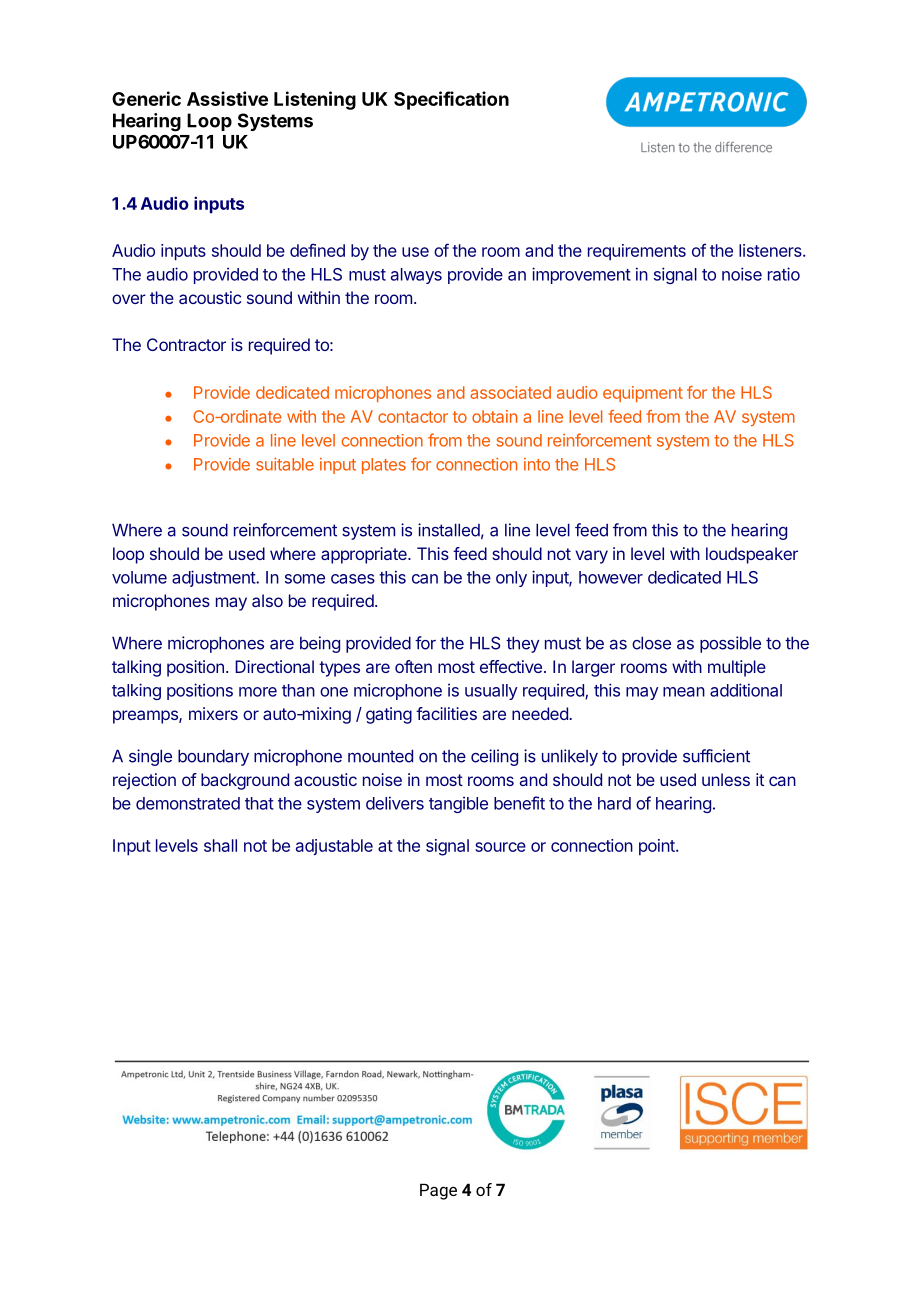  Describe the element at coordinates (771, 250) in the screenshot. I see `listeners` at that location.
